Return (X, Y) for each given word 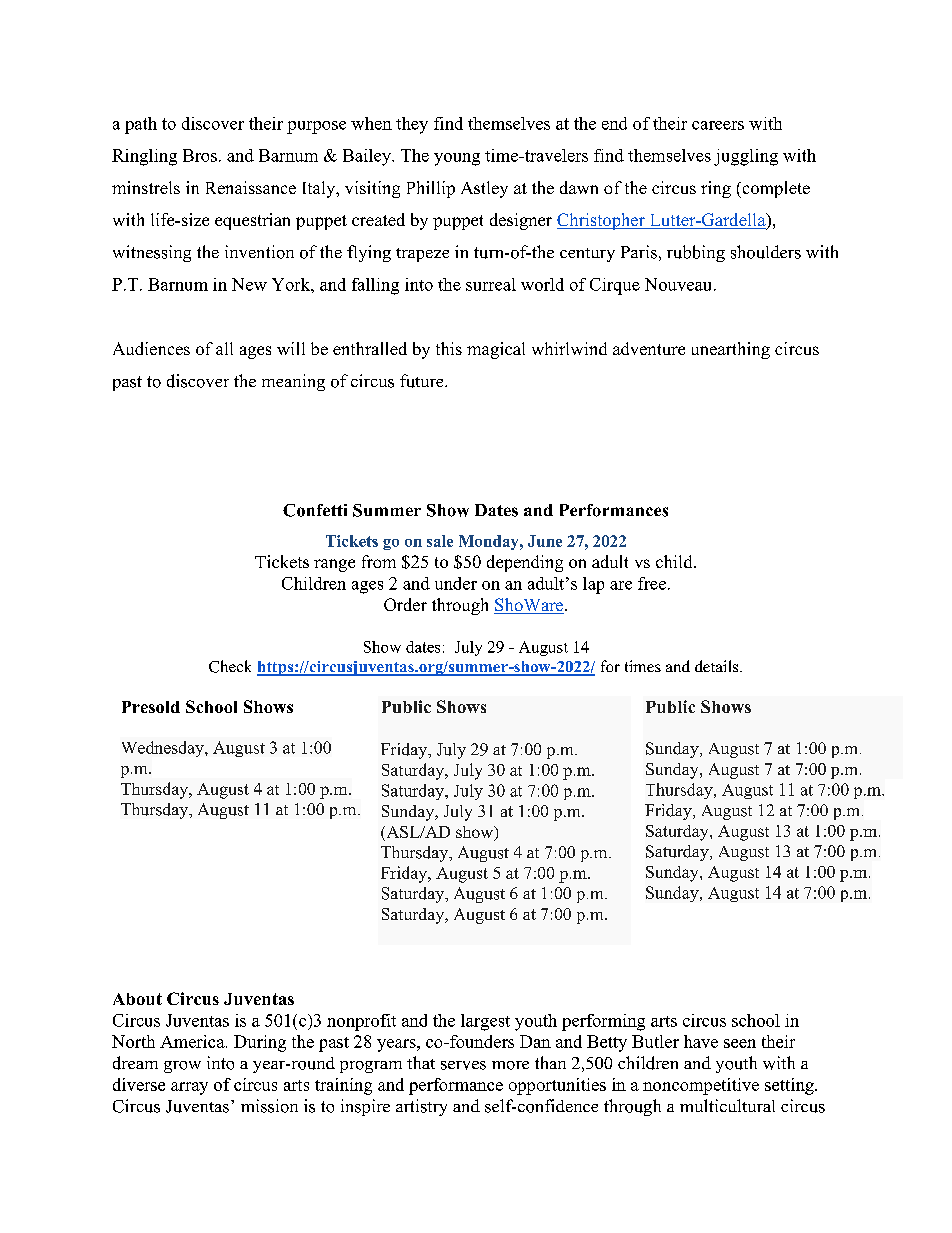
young (457, 159)
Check (230, 666)
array (189, 1088)
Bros (200, 155)
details (718, 666)
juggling (746, 157)
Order (405, 604)
